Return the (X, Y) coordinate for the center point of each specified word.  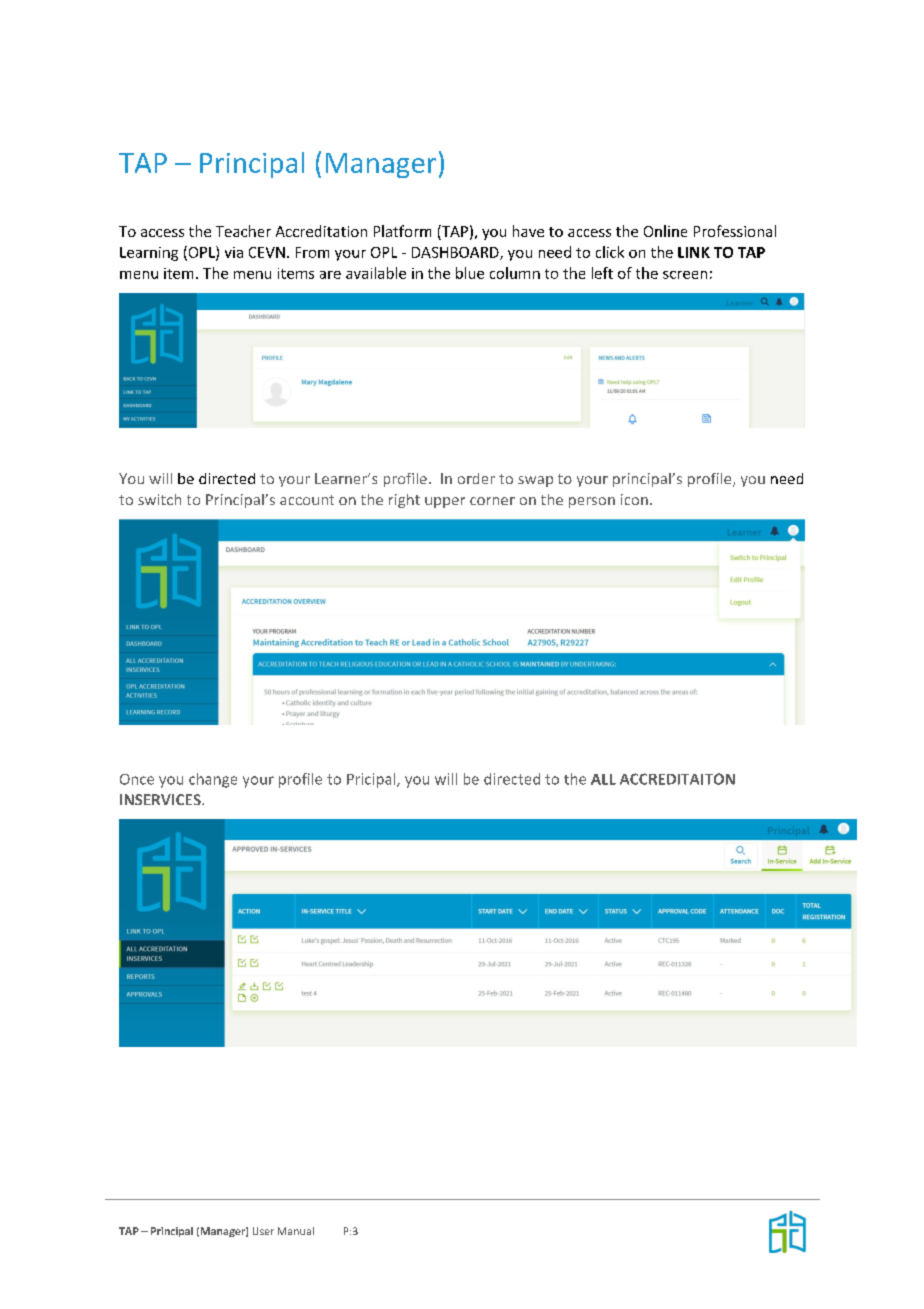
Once (137, 779)
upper (445, 502)
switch (159, 499)
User (263, 1231)
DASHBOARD (456, 253)
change (213, 780)
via (234, 252)
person (592, 502)
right (404, 501)
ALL (603, 779)
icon (634, 499)
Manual (296, 1231)
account (307, 500)
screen (685, 275)
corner (492, 501)
